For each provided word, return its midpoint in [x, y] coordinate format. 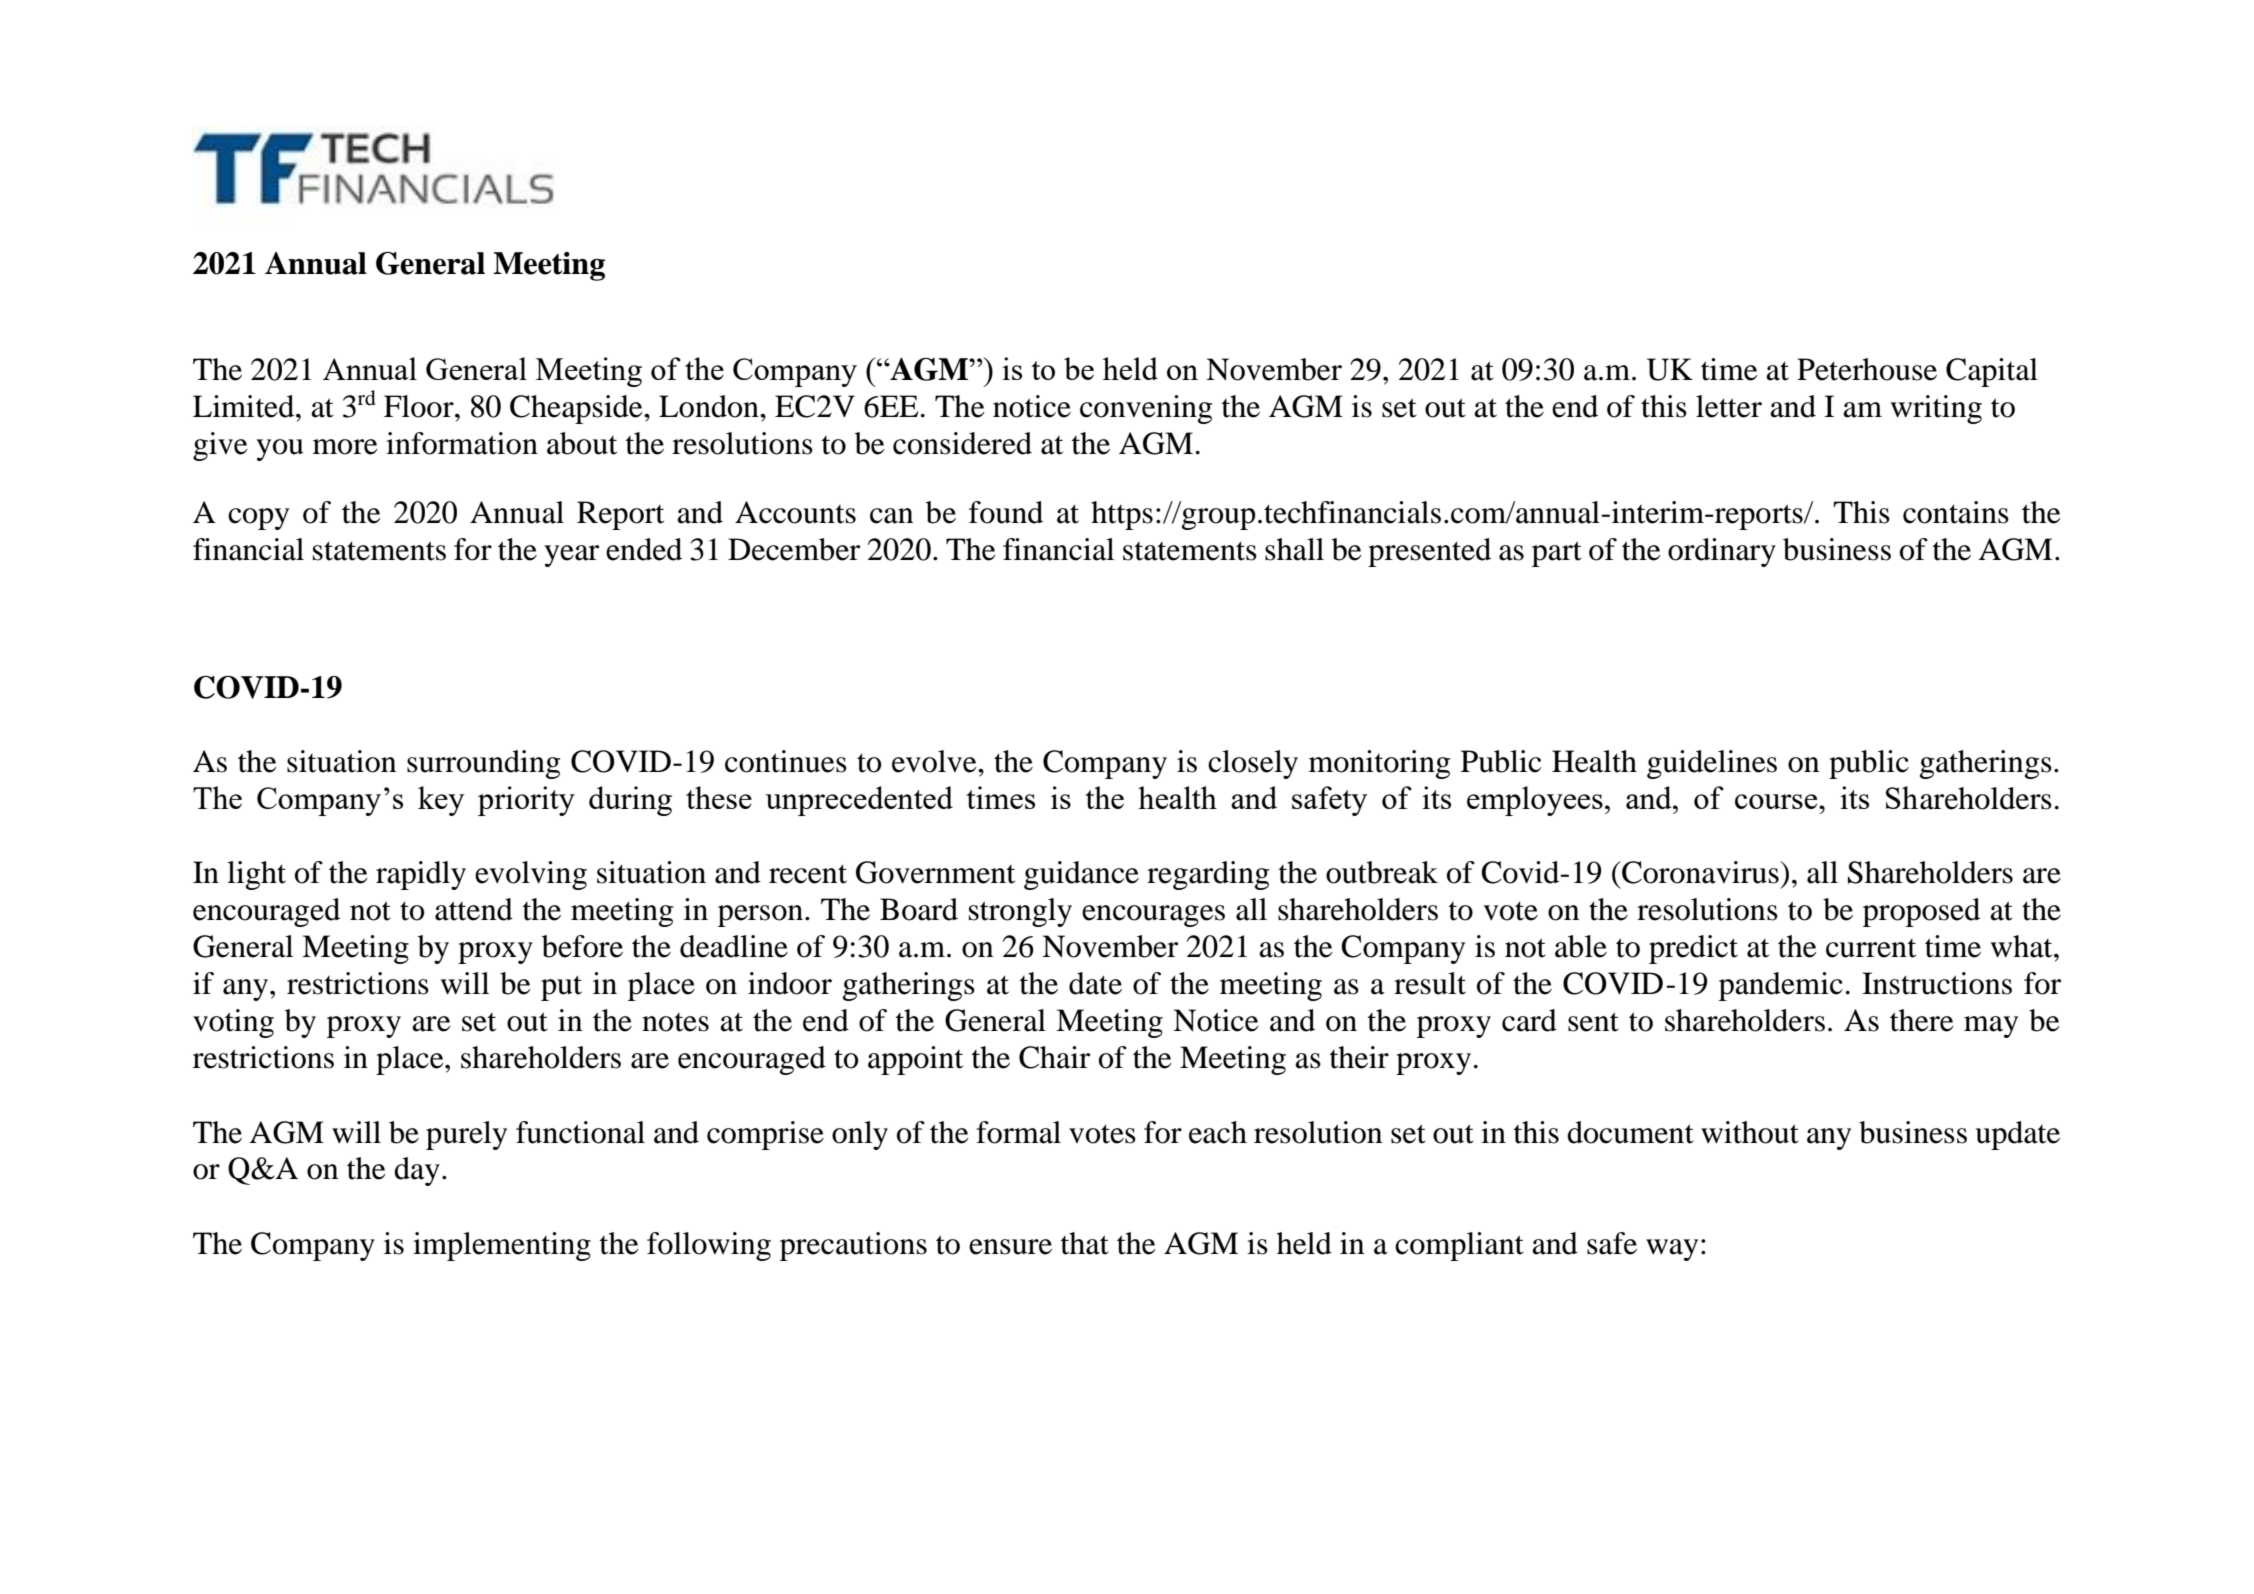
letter [1729, 406]
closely [1253, 764]
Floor [420, 406]
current [1871, 948]
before [582, 946]
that [1085, 1243]
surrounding [483, 764]
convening [1146, 409]
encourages [1153, 916]
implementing [502, 1246]
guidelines [1712, 764]
